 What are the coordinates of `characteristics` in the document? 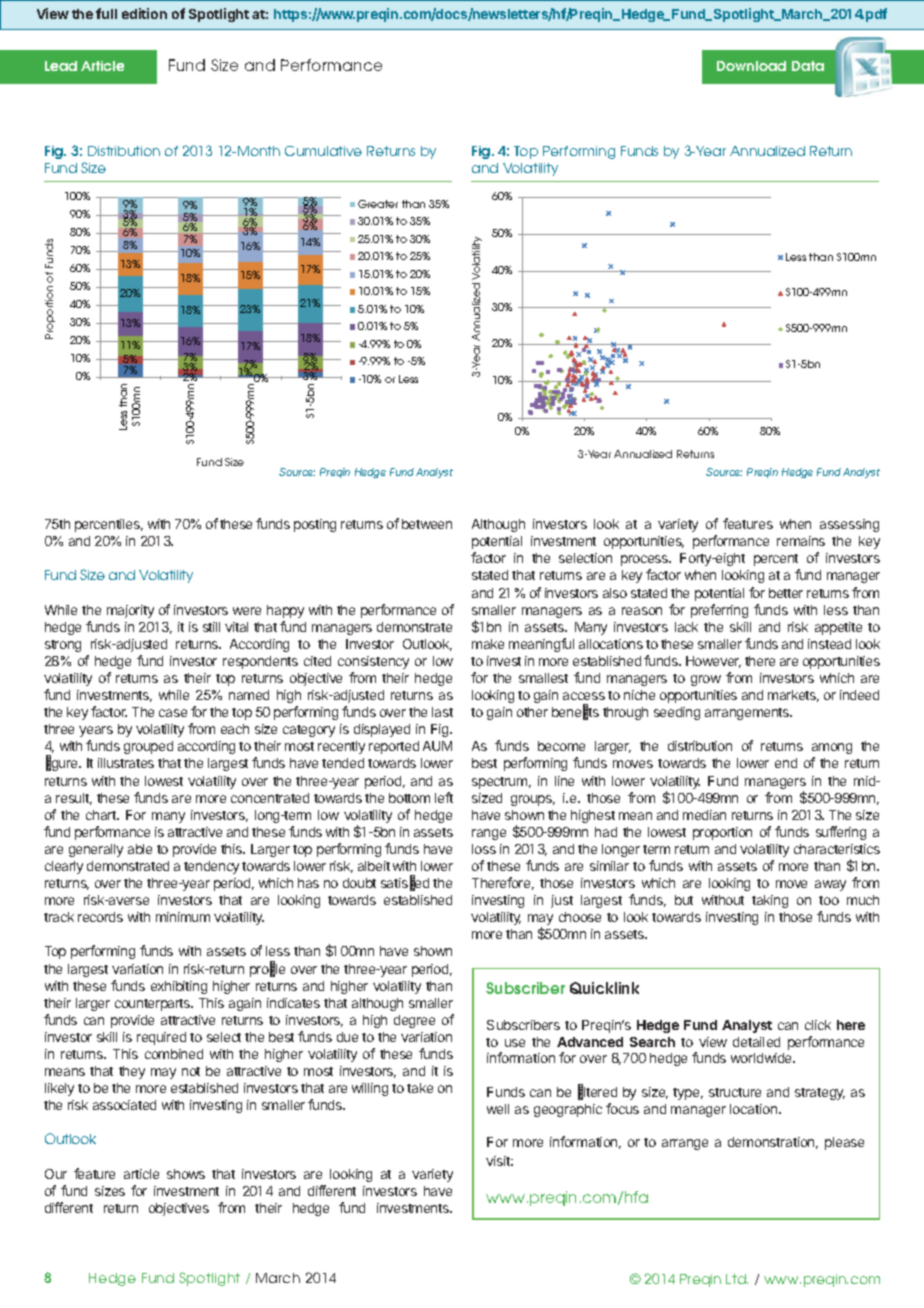 It's located at (837, 849).
